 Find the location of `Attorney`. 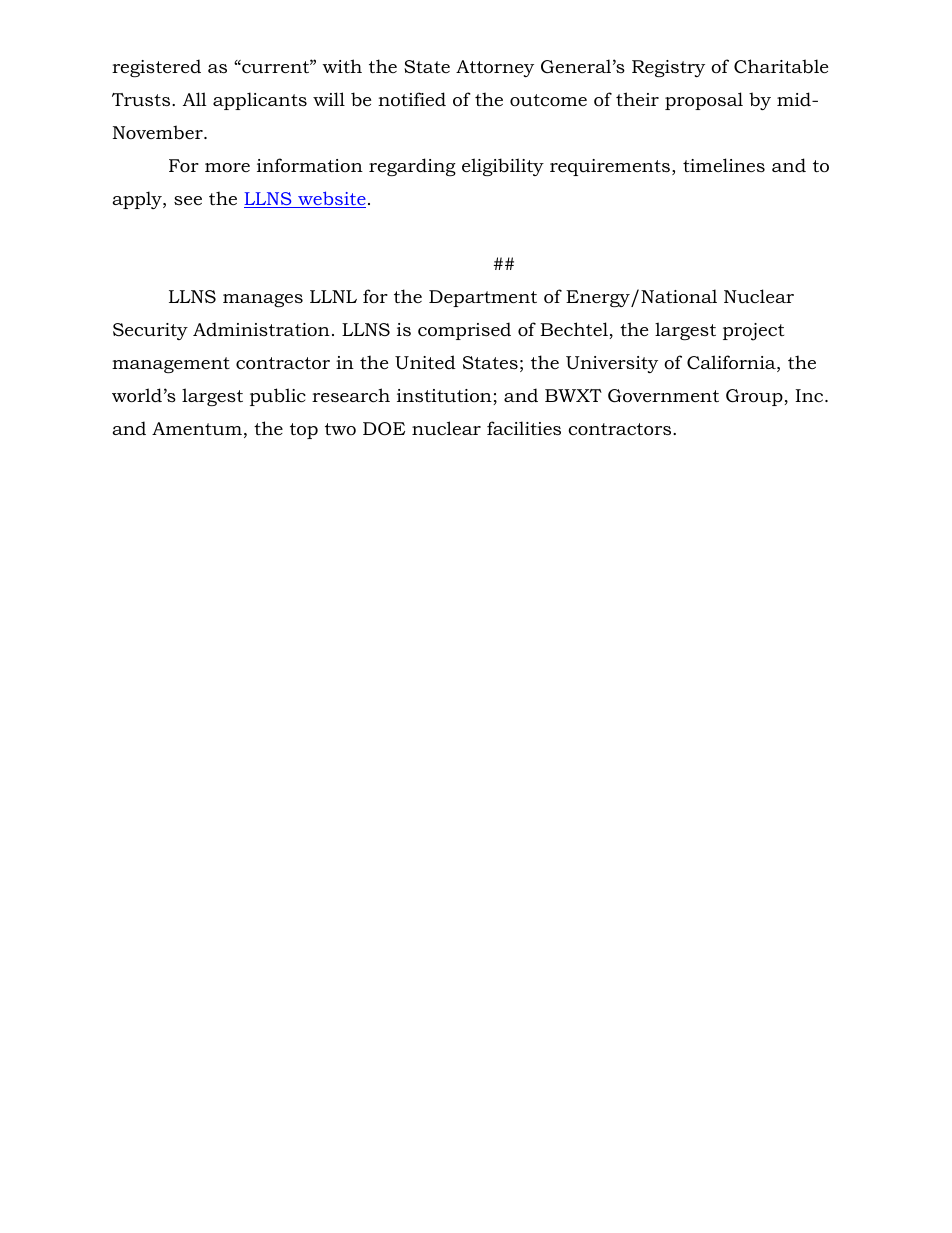

Attorney is located at coordinates (495, 68).
